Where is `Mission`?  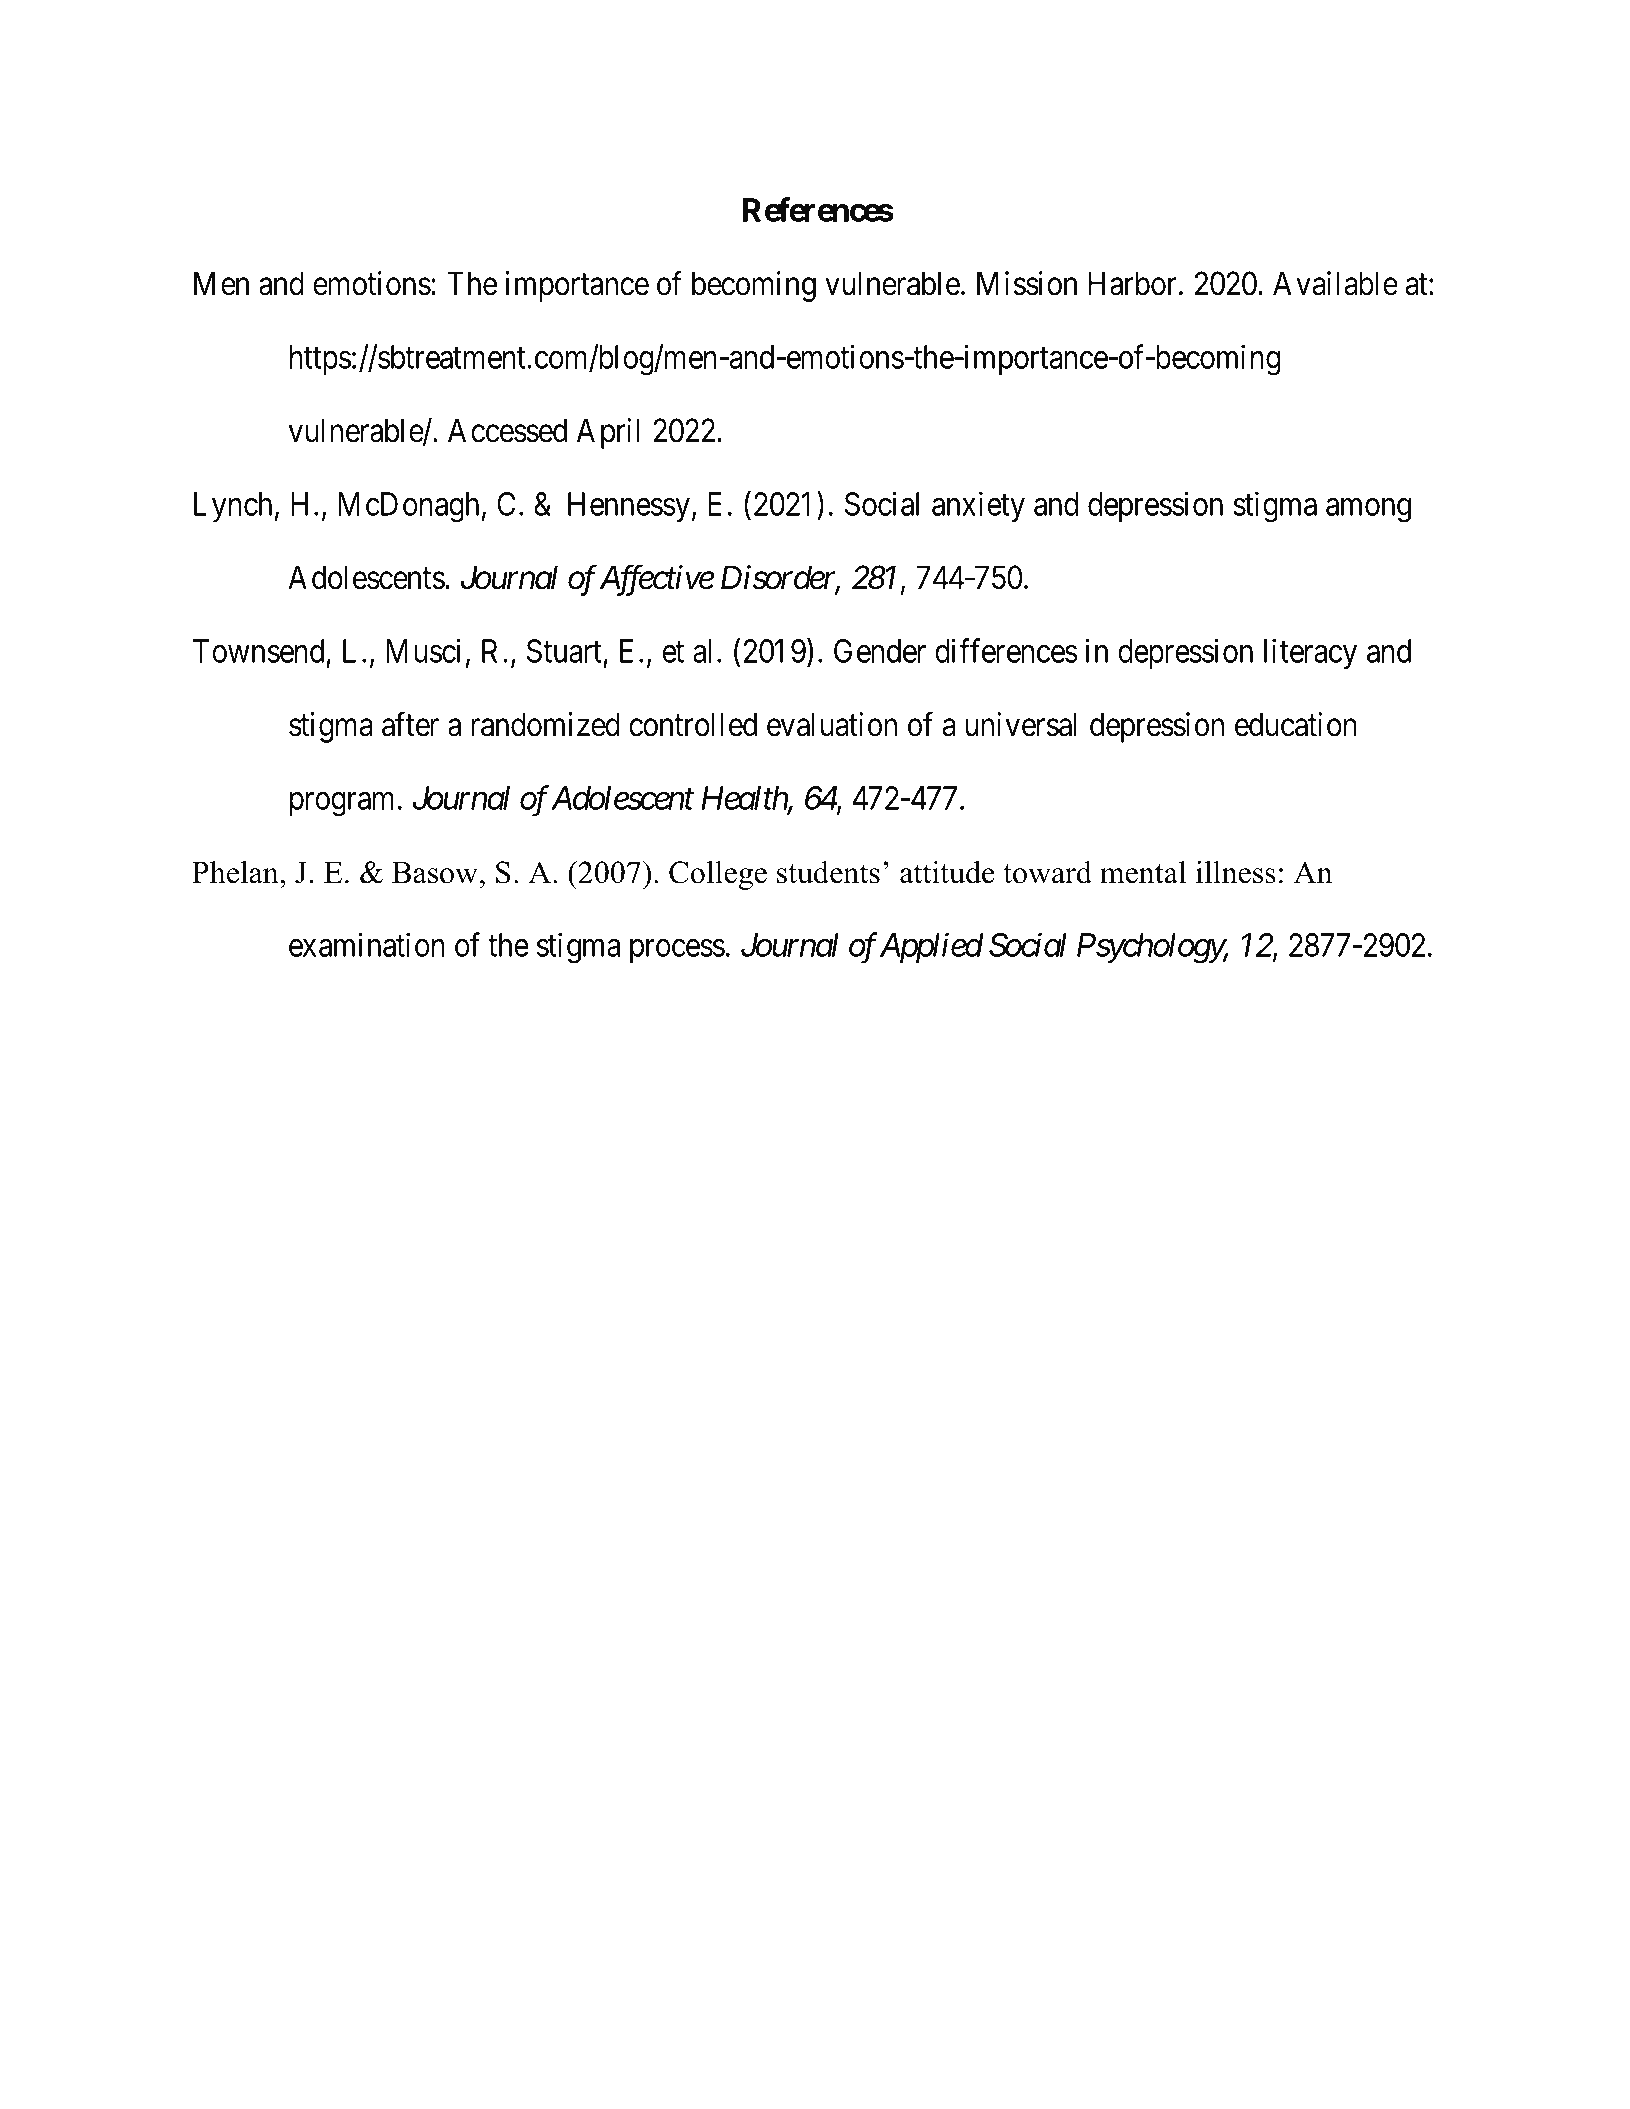
Mission is located at coordinates (1027, 283).
